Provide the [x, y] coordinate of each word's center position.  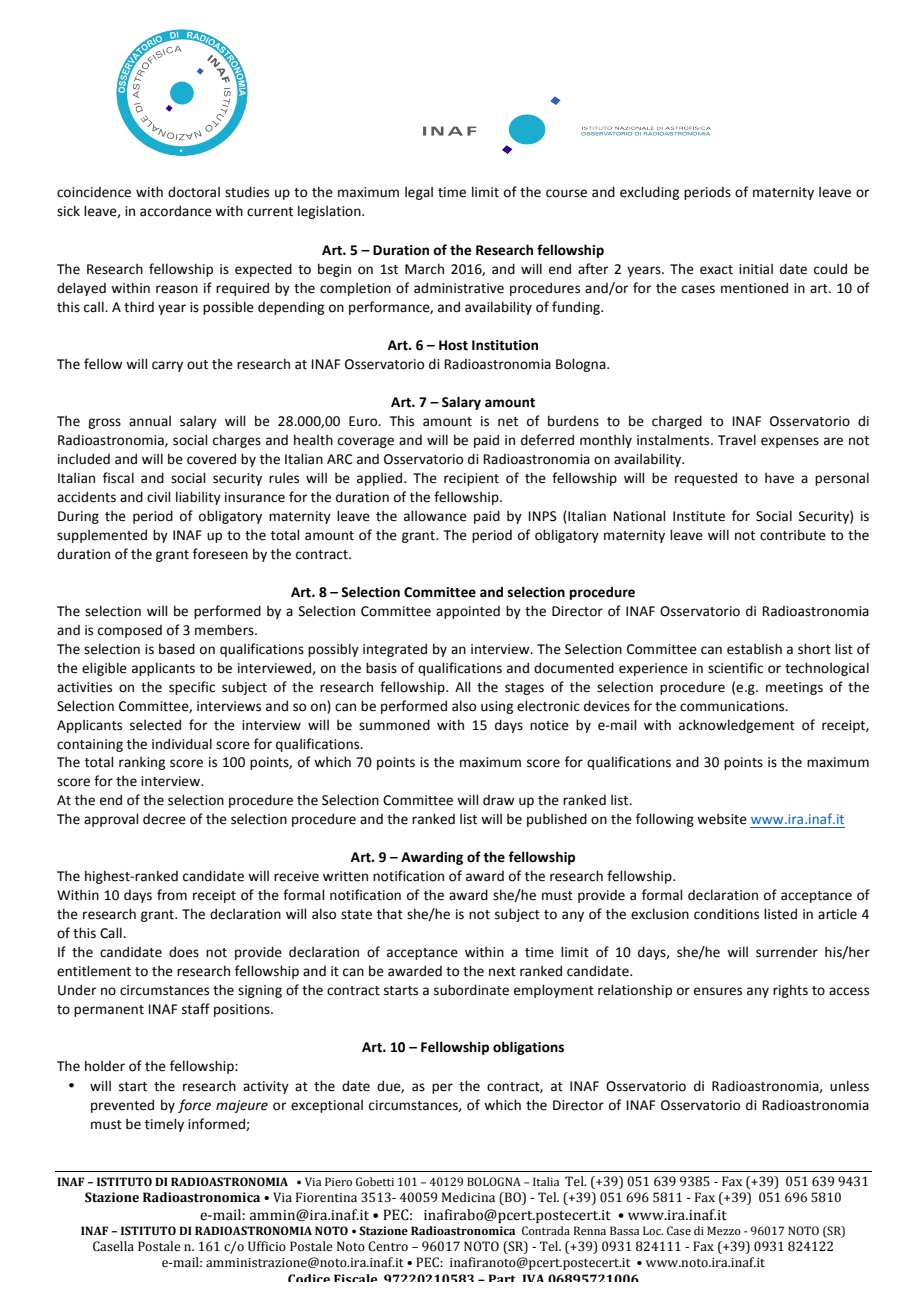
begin [334, 270]
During [78, 517]
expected [263, 270]
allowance [435, 516]
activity [266, 1087]
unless [849, 1086]
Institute [699, 516]
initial [756, 269]
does [184, 952]
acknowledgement [737, 726]
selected [155, 725]
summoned [394, 725]
